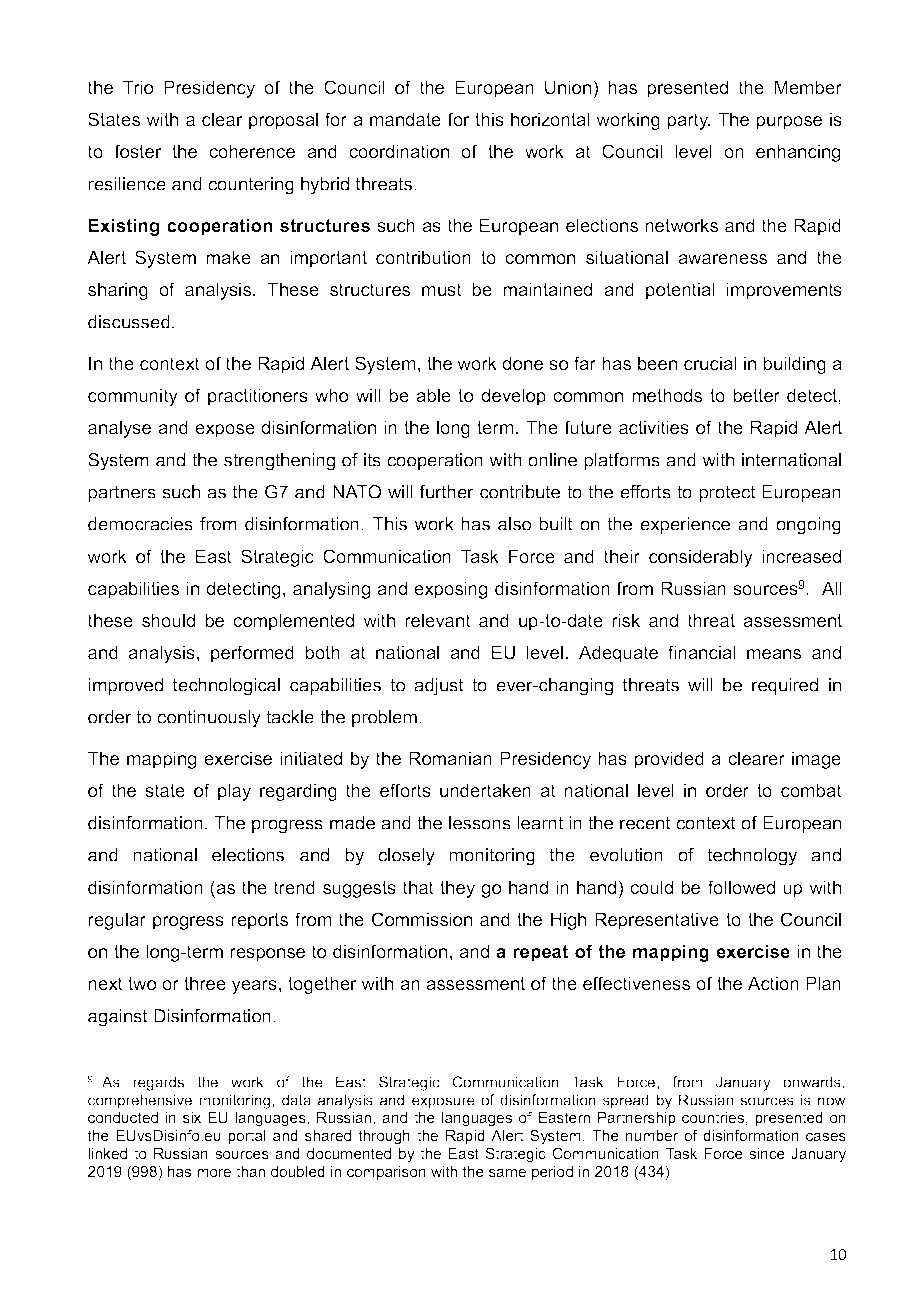 The image size is (924, 1308). I want to click on undertaken, so click(485, 790).
